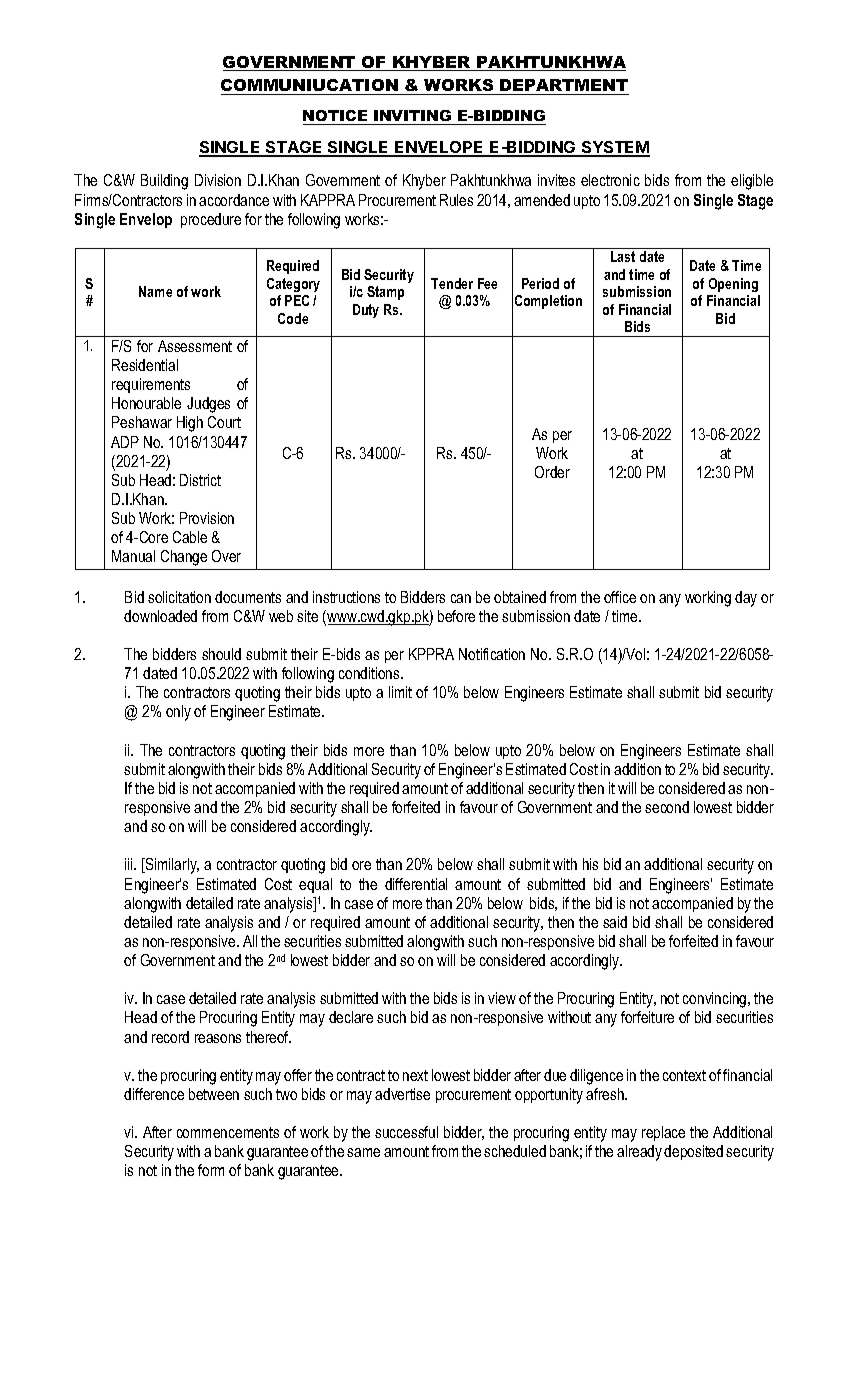 This document has height=1400, width=849. I want to click on SYSTEM, so click(614, 148).
